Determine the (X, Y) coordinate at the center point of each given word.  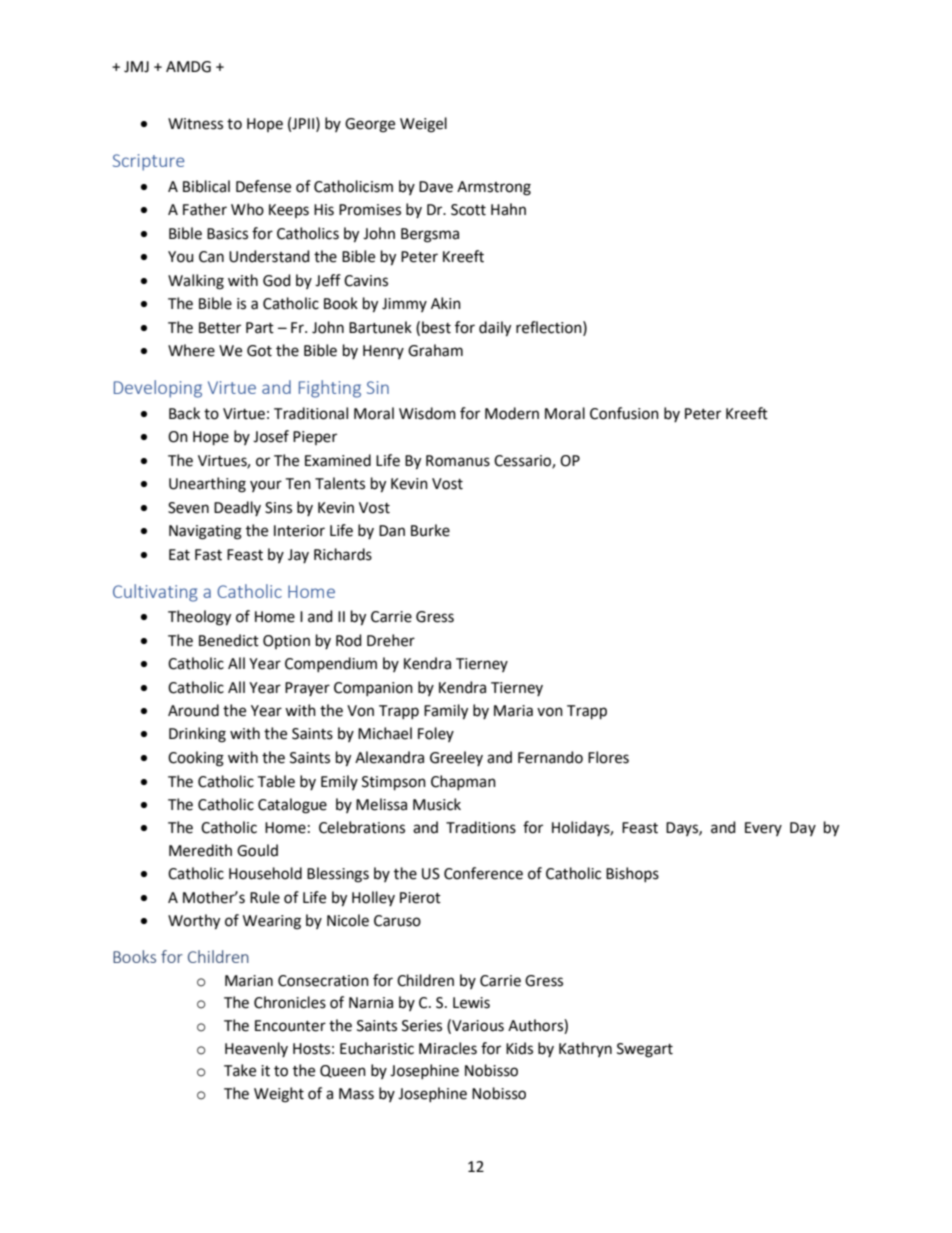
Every (763, 829)
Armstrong (494, 188)
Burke (430, 530)
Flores (608, 757)
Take (240, 1070)
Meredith (200, 850)
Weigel (423, 125)
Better (220, 328)
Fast (208, 555)
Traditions (481, 827)
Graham (435, 350)
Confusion (624, 413)
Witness (195, 124)
